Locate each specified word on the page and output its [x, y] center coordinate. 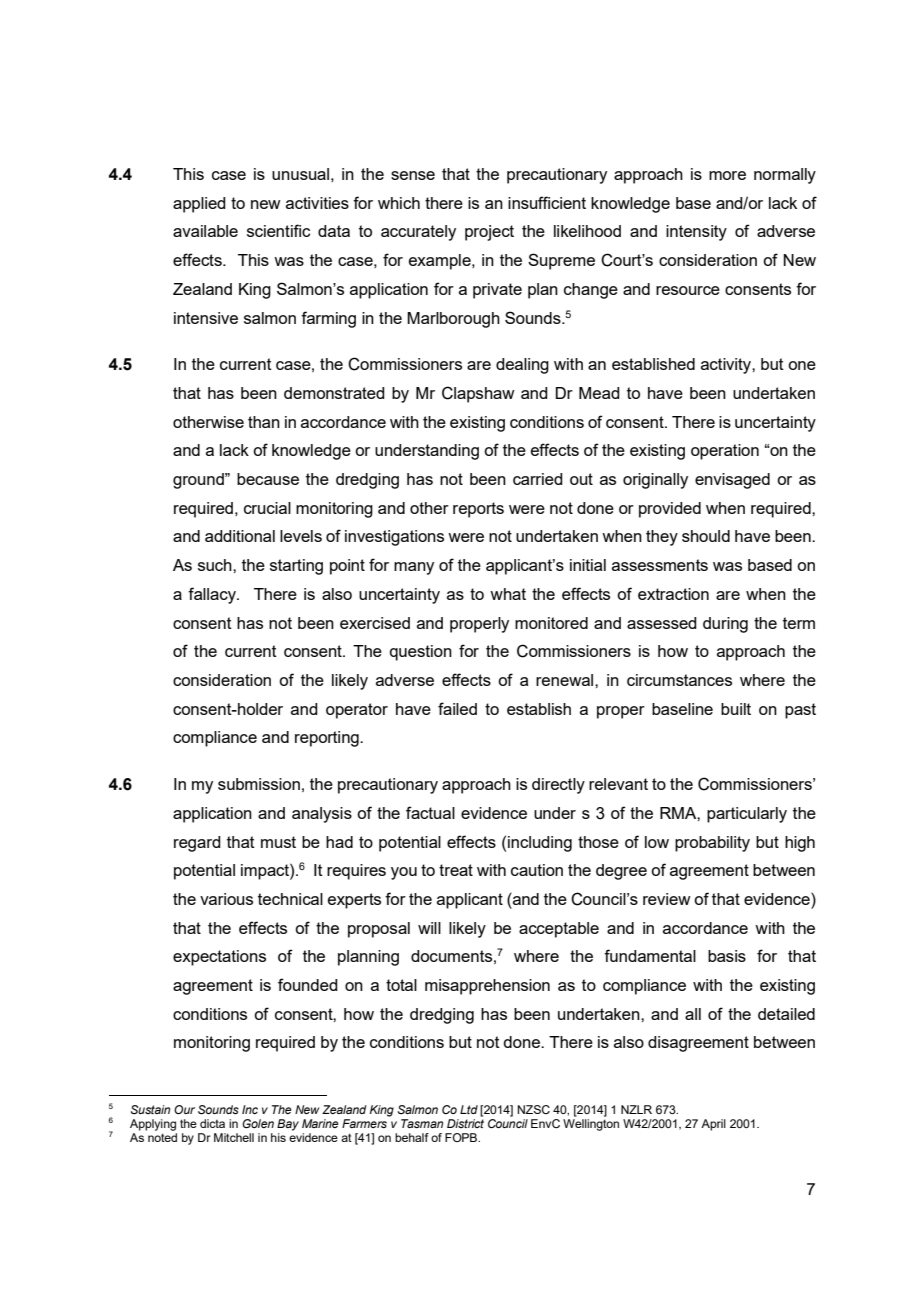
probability [712, 844]
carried [538, 479]
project [489, 233]
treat [456, 870]
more [727, 175]
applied [199, 205]
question [421, 653]
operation [725, 452]
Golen [258, 1123]
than [264, 422]
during [725, 625]
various [226, 899]
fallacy [213, 595]
